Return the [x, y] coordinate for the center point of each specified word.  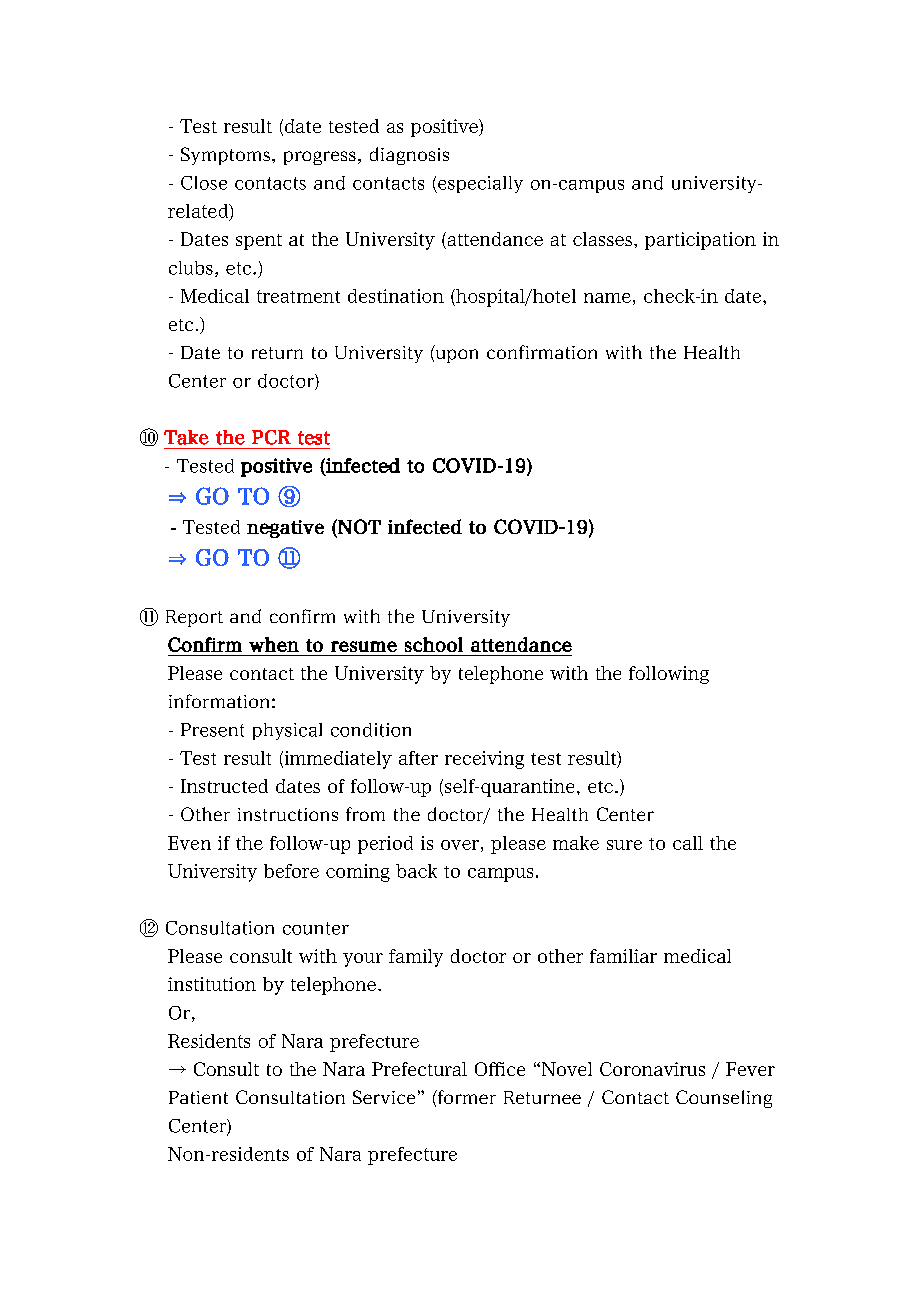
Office [500, 1069]
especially [479, 184]
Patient [198, 1097]
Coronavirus [652, 1069]
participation [700, 241]
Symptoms [225, 156]
